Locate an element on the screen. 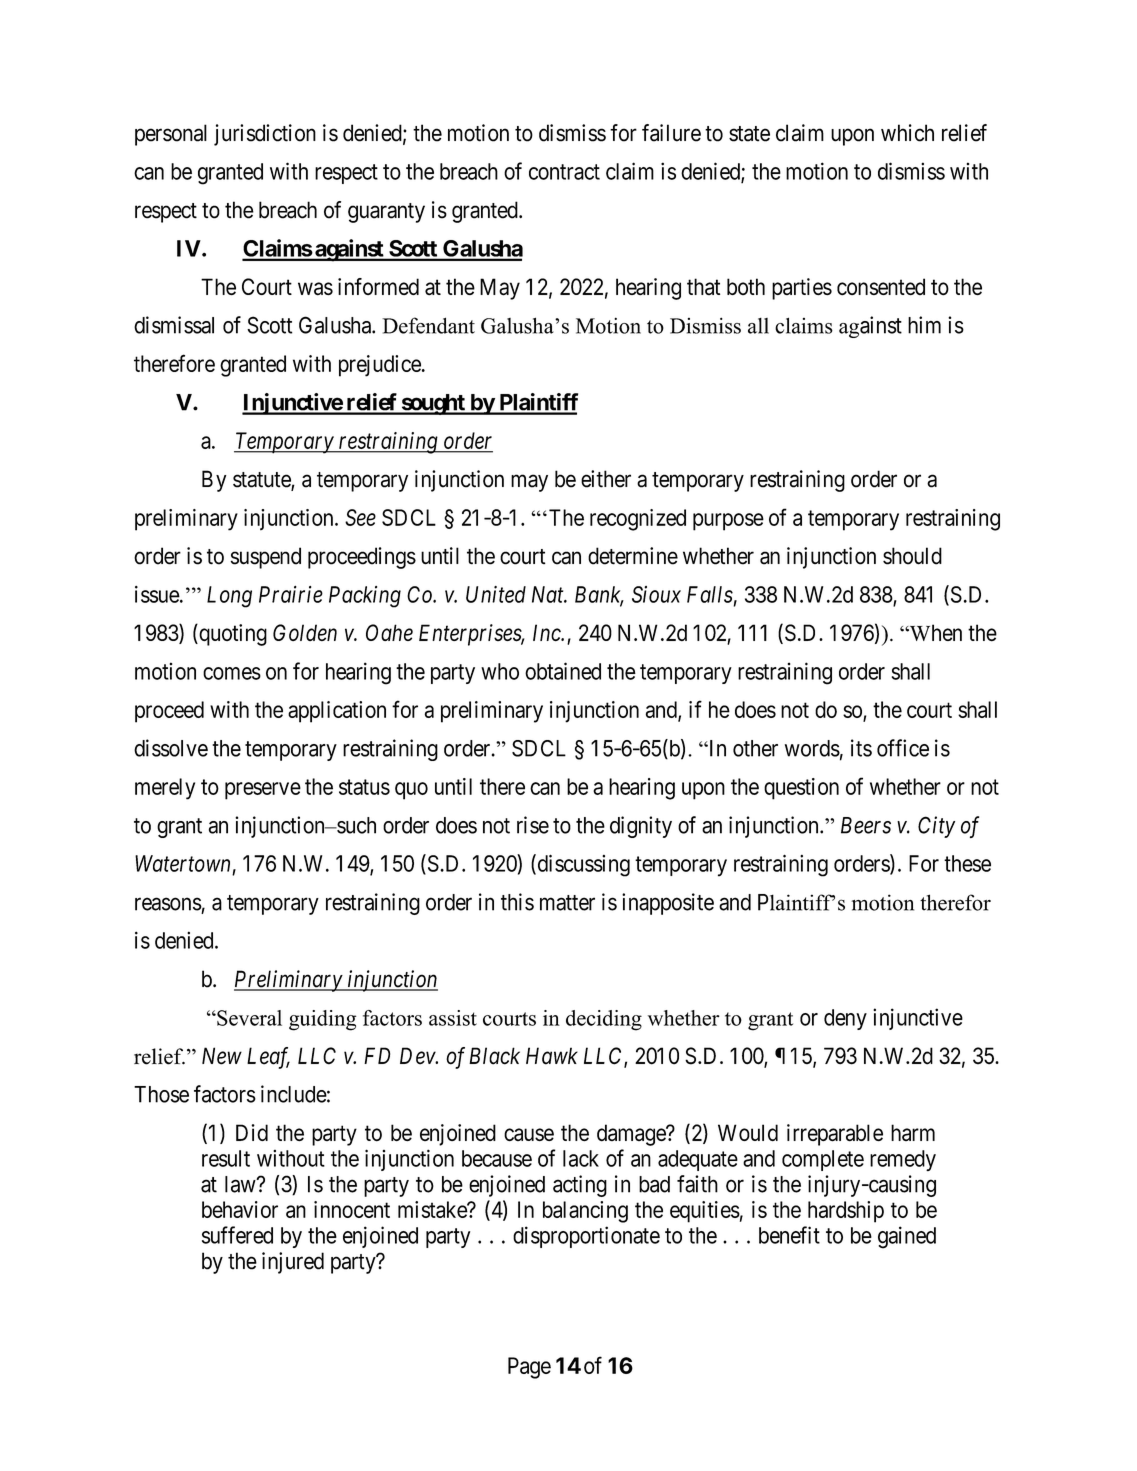 This screenshot has width=1137, height=1471. office is located at coordinates (903, 748).
